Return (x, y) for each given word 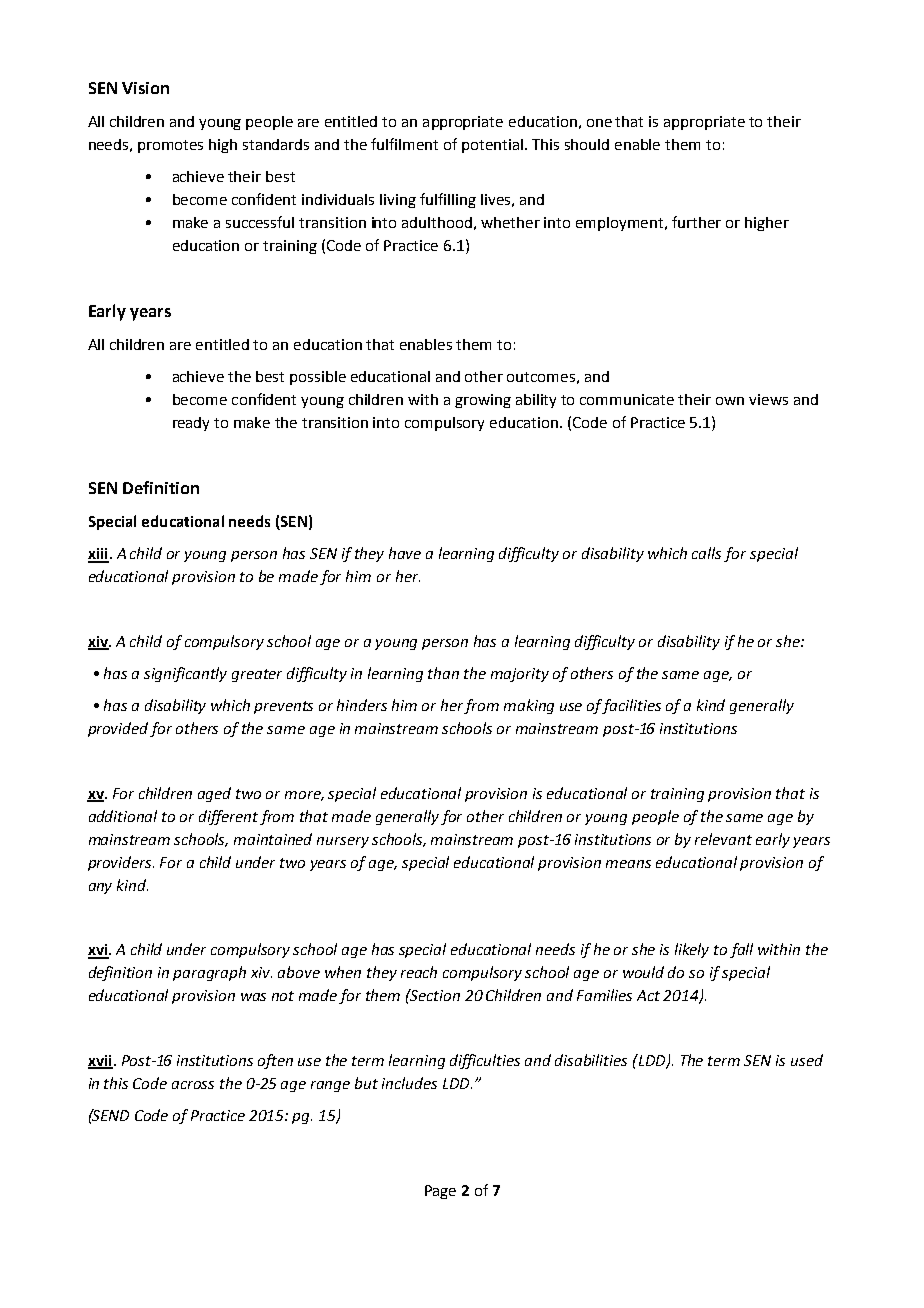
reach (419, 972)
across (193, 1085)
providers (121, 863)
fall (741, 950)
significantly (185, 674)
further (696, 222)
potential (494, 146)
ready (191, 424)
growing (483, 401)
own (730, 401)
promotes (170, 146)
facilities (632, 706)
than (443, 673)
